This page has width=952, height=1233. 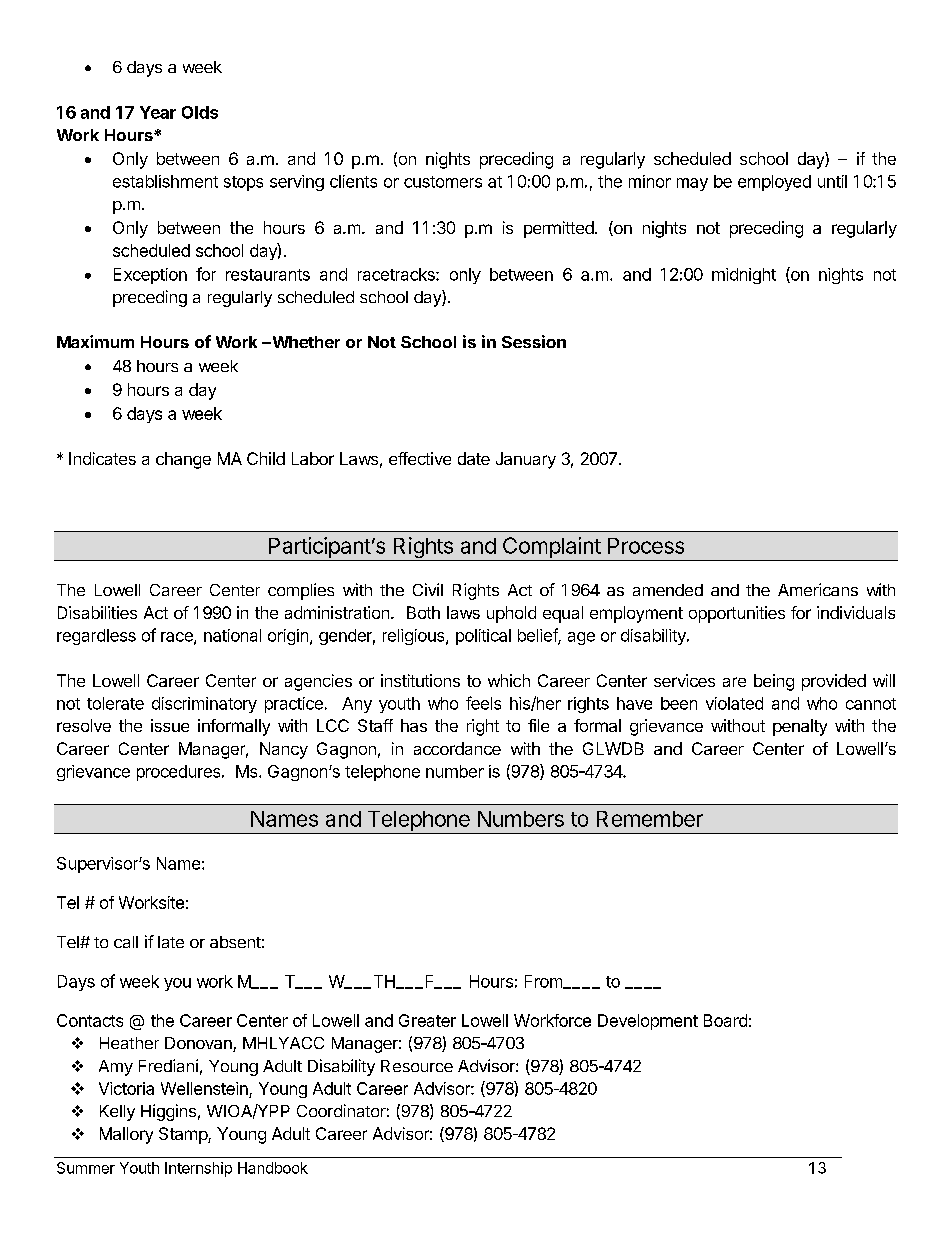 I want to click on national, so click(x=232, y=635).
